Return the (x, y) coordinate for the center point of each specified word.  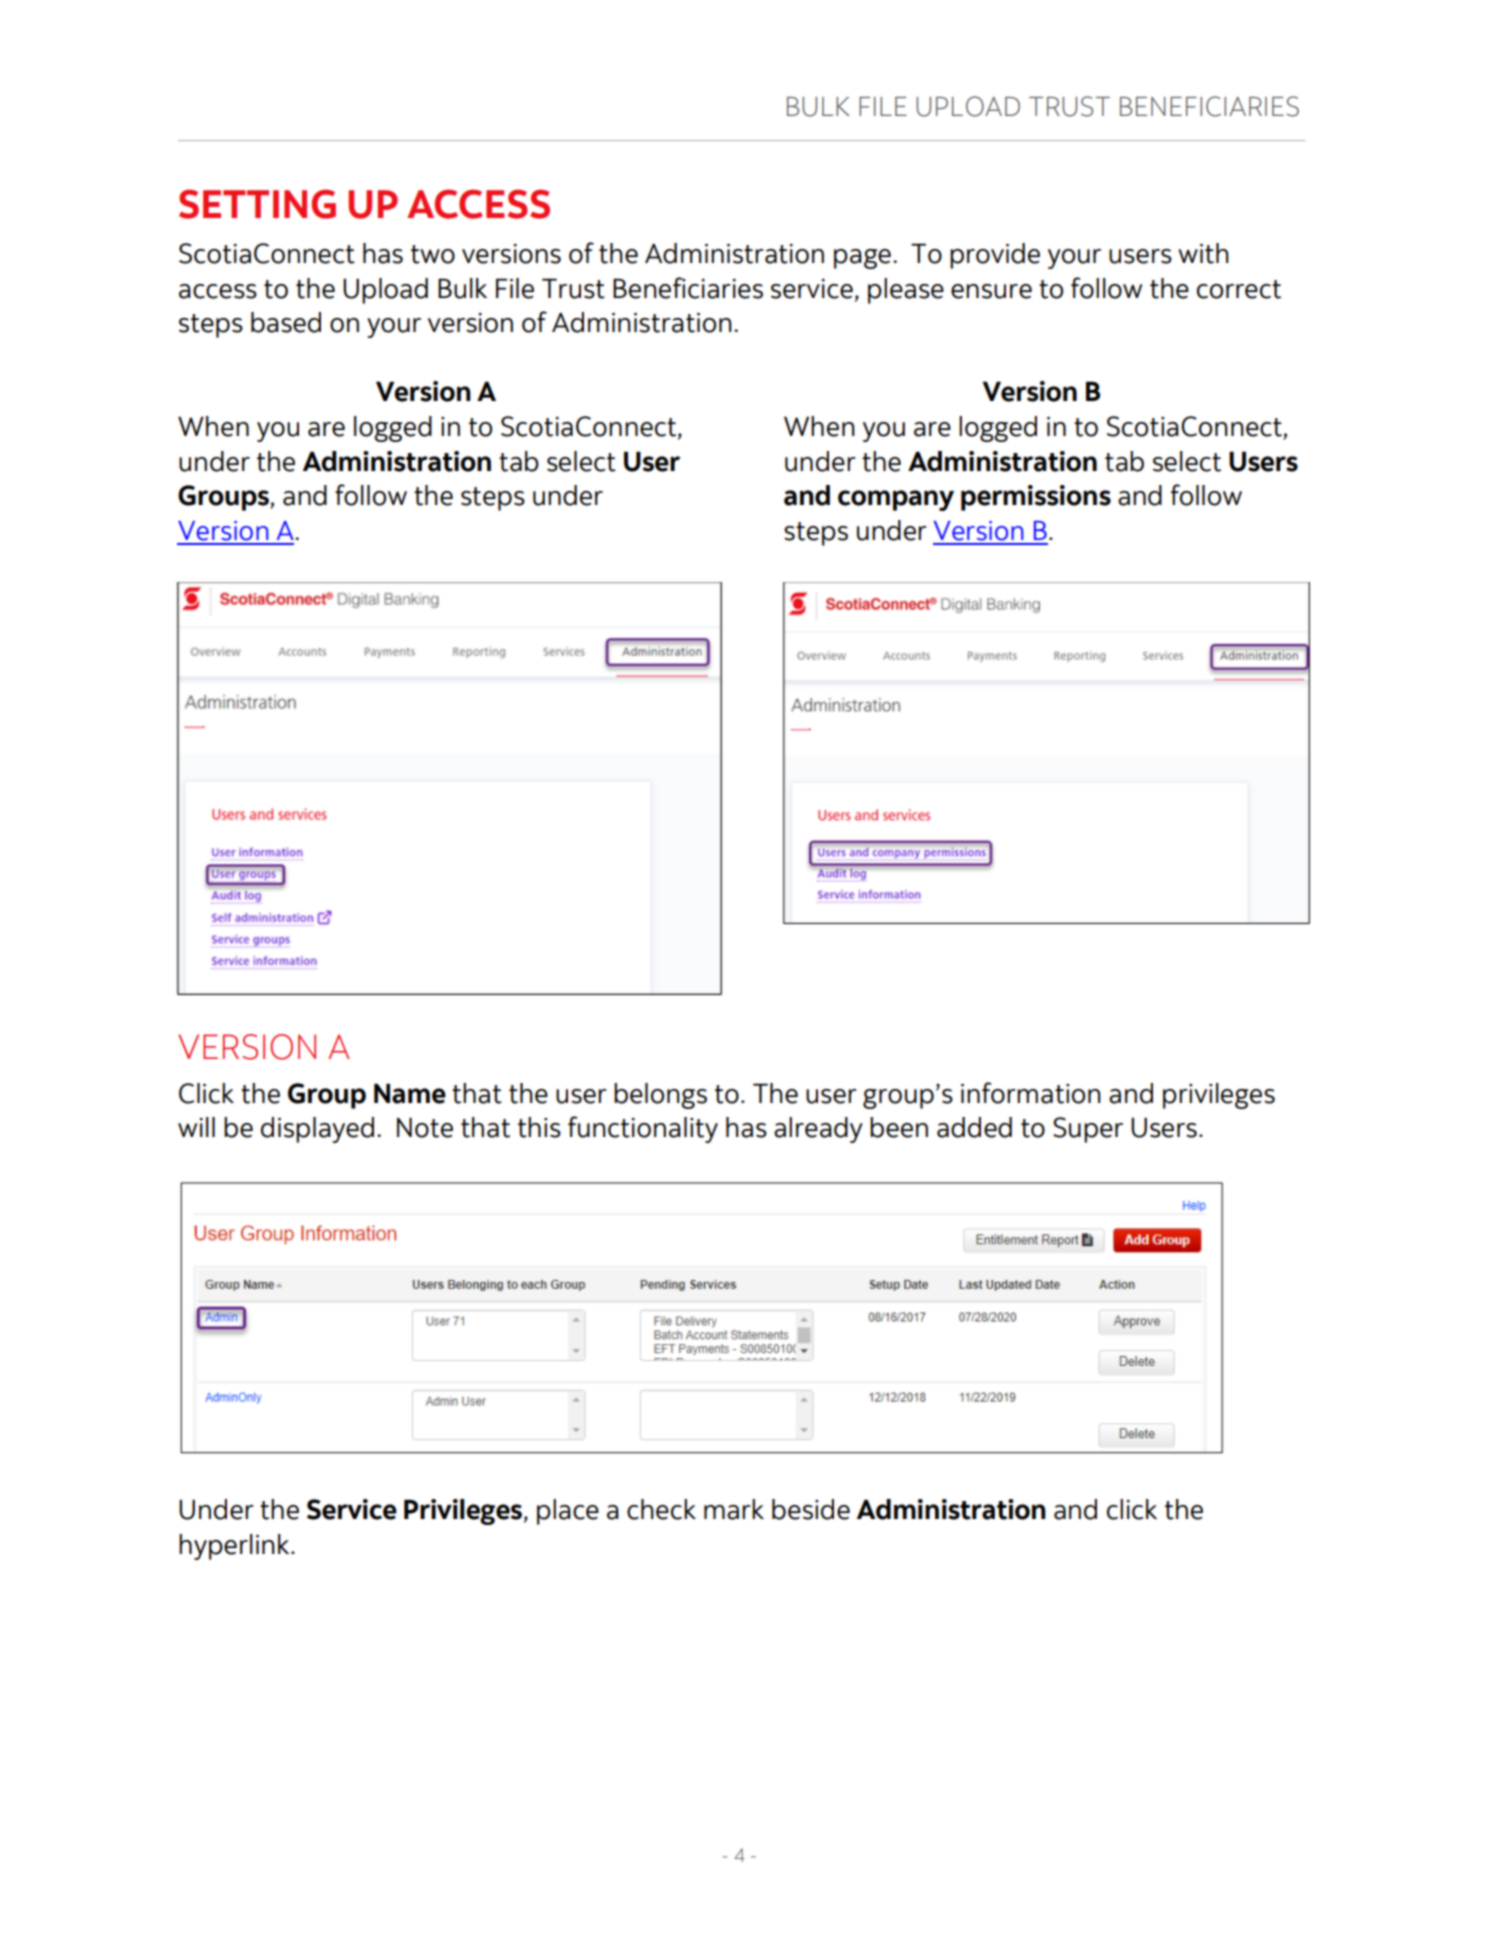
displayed (317, 1130)
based (286, 322)
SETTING (257, 204)
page (862, 259)
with (1203, 253)
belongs (660, 1096)
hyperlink (235, 1547)
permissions (1036, 498)
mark (734, 1509)
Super (1088, 1130)
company (896, 500)
